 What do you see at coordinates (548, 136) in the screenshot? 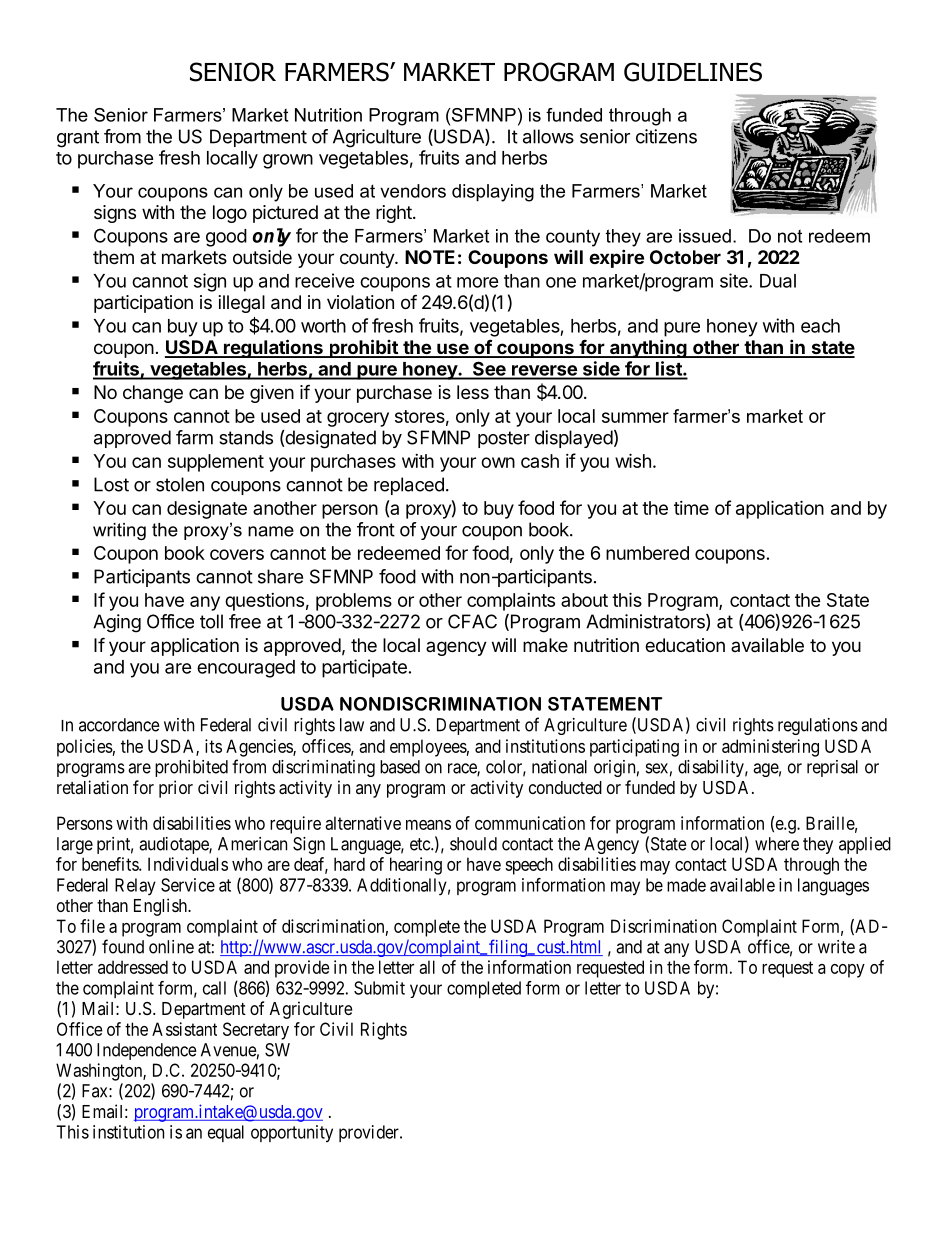
I see `allows` at bounding box center [548, 136].
